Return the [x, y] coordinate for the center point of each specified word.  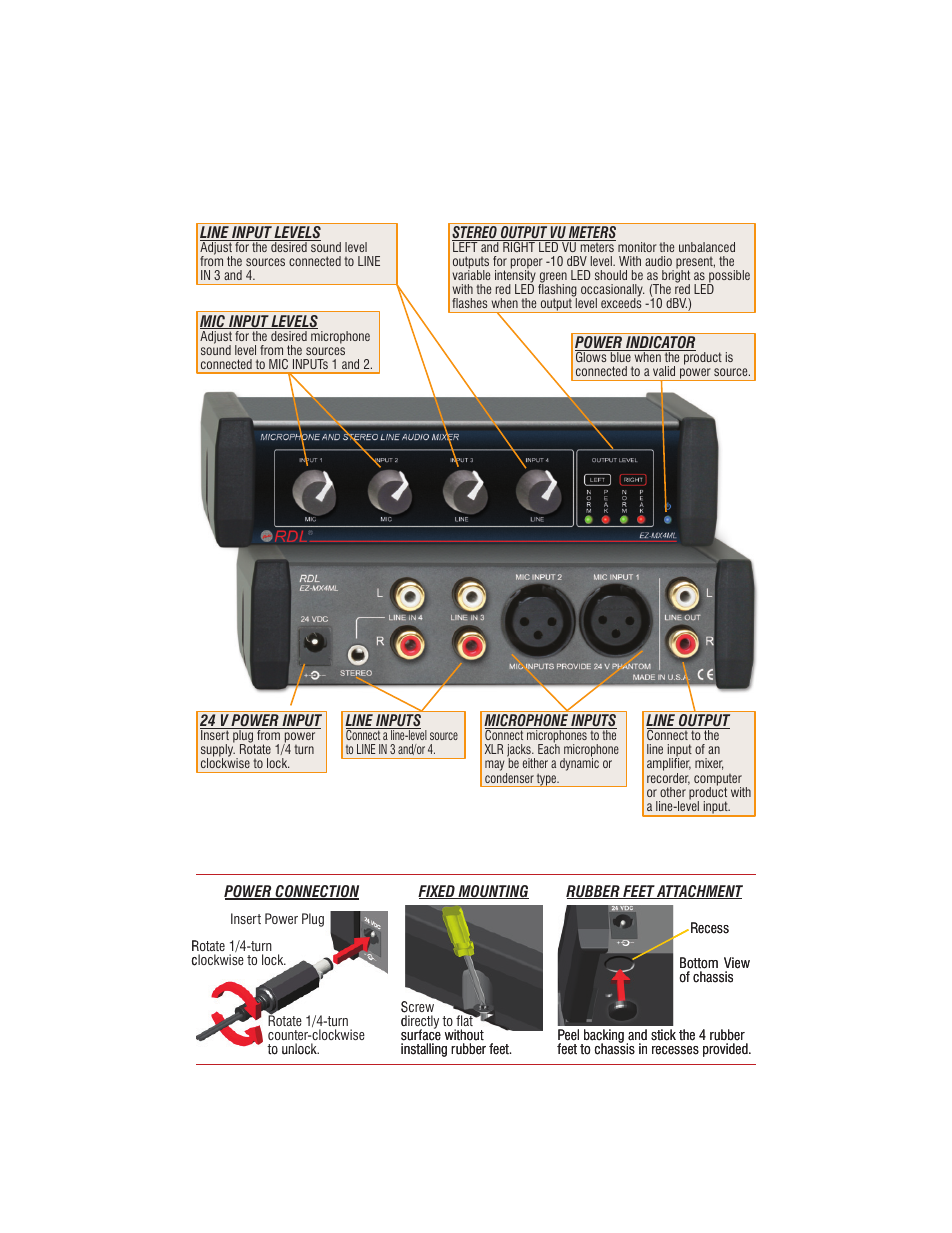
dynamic [579, 764]
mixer [709, 764]
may [496, 767]
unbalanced [707, 247]
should [611, 275]
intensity [515, 277]
